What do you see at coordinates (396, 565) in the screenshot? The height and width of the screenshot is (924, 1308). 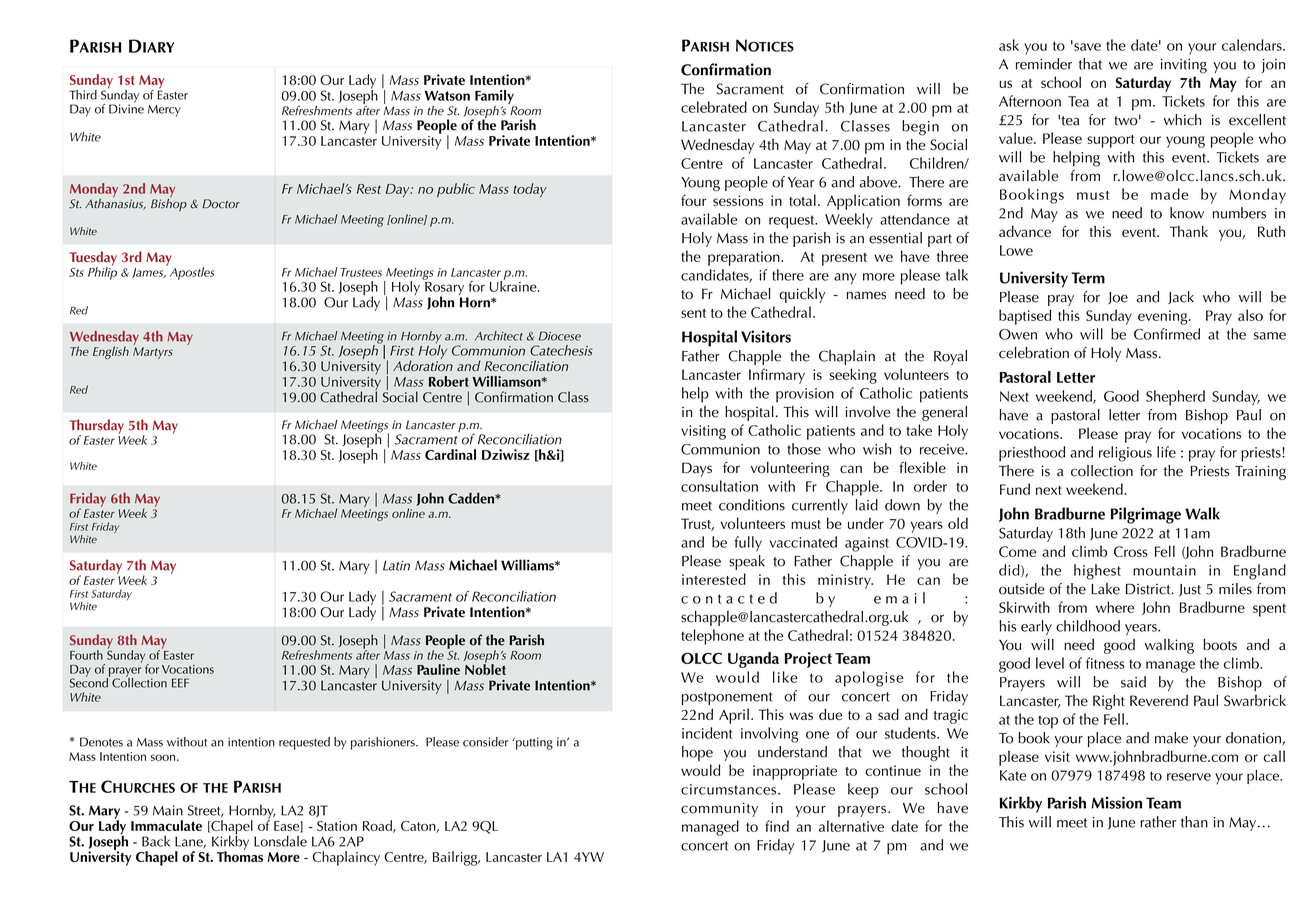 I see `Latin` at bounding box center [396, 565].
